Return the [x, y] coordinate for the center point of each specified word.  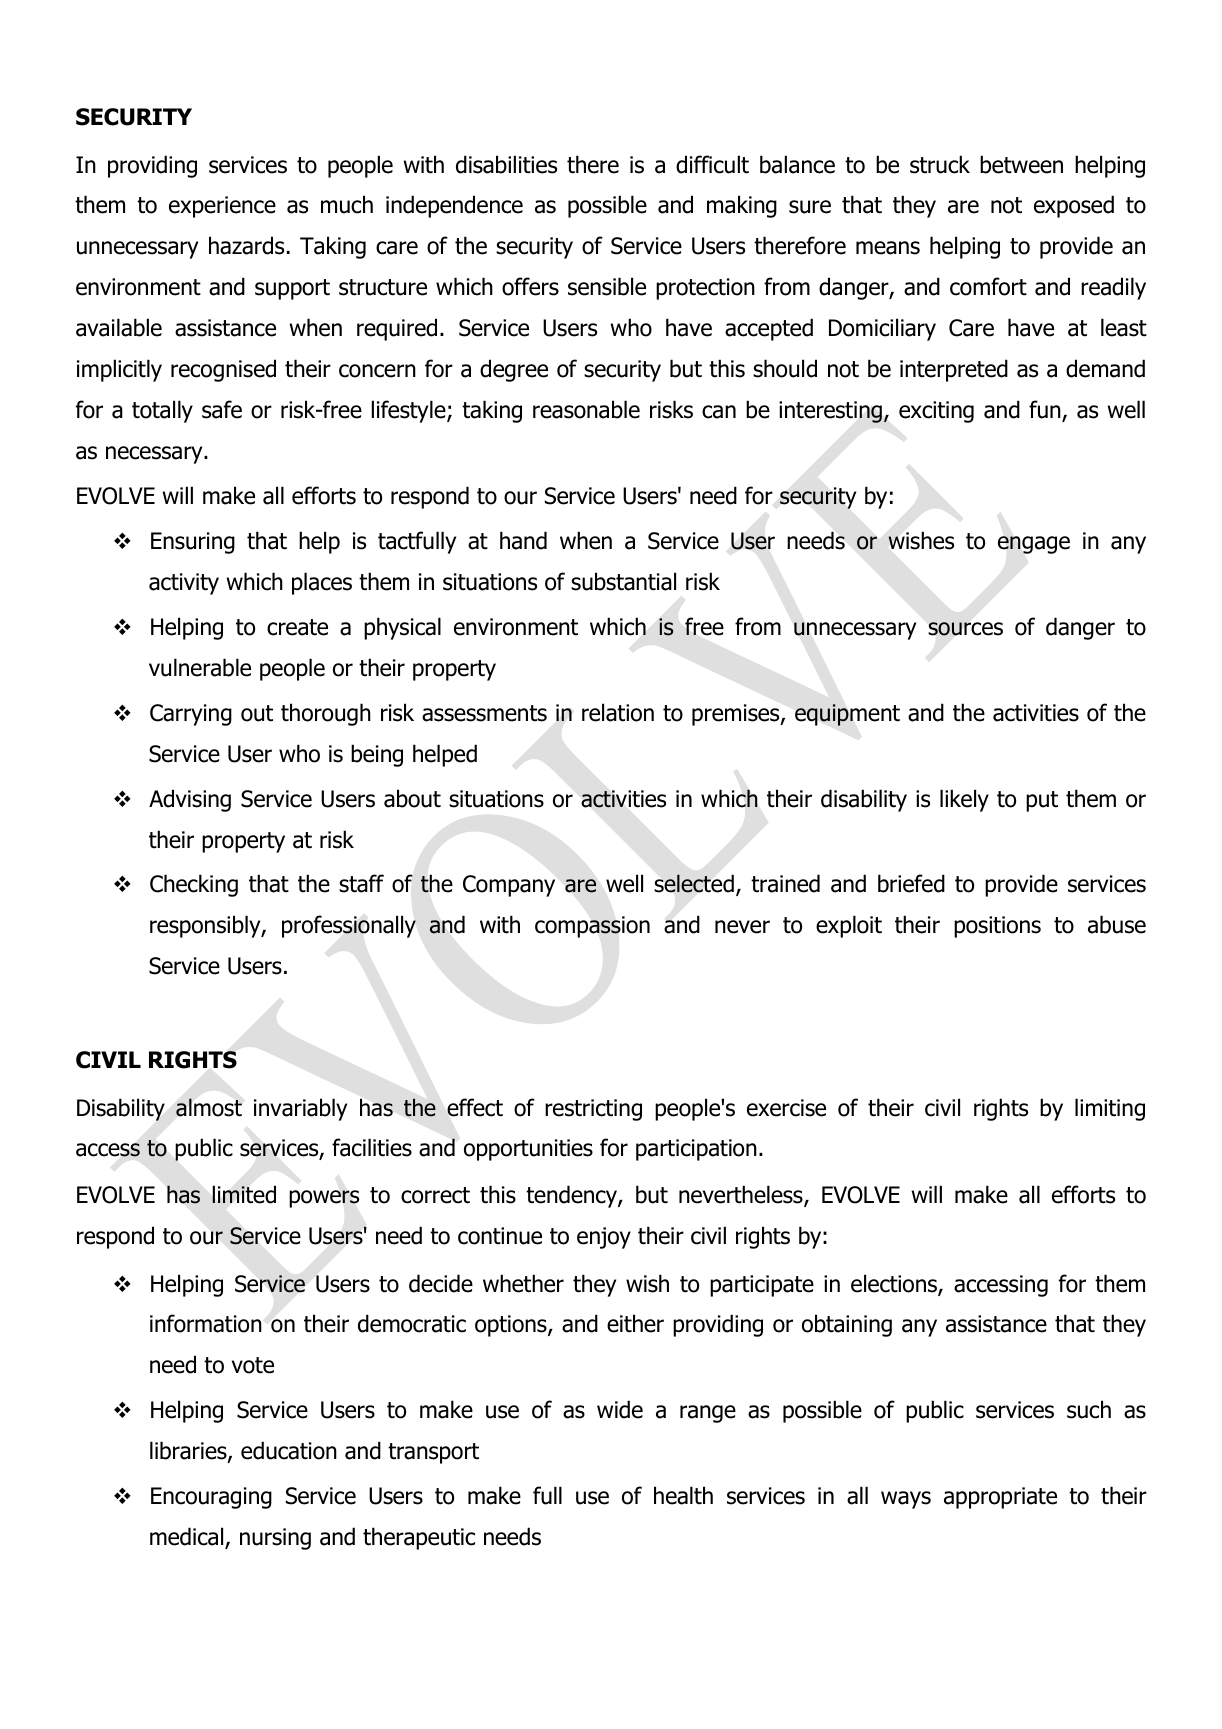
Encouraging [211, 1498]
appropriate [1000, 1498]
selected [694, 883]
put [1042, 801]
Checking [194, 885]
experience [222, 207]
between [1021, 164]
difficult [712, 164]
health [683, 1495]
